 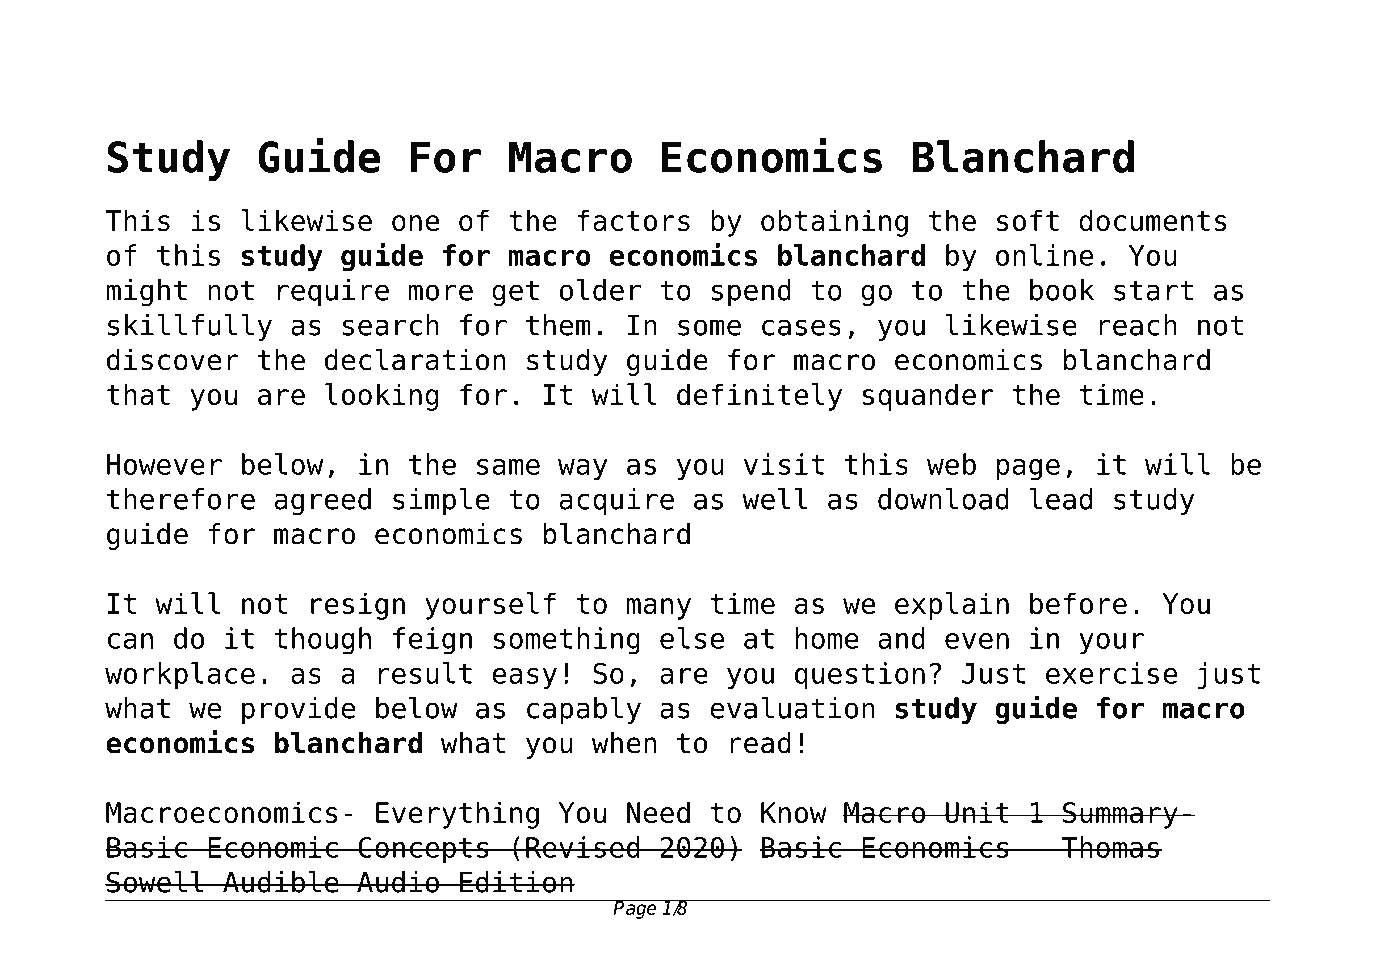 What do you see at coordinates (583, 847) in the screenshot?
I see `Revised` at bounding box center [583, 847].
